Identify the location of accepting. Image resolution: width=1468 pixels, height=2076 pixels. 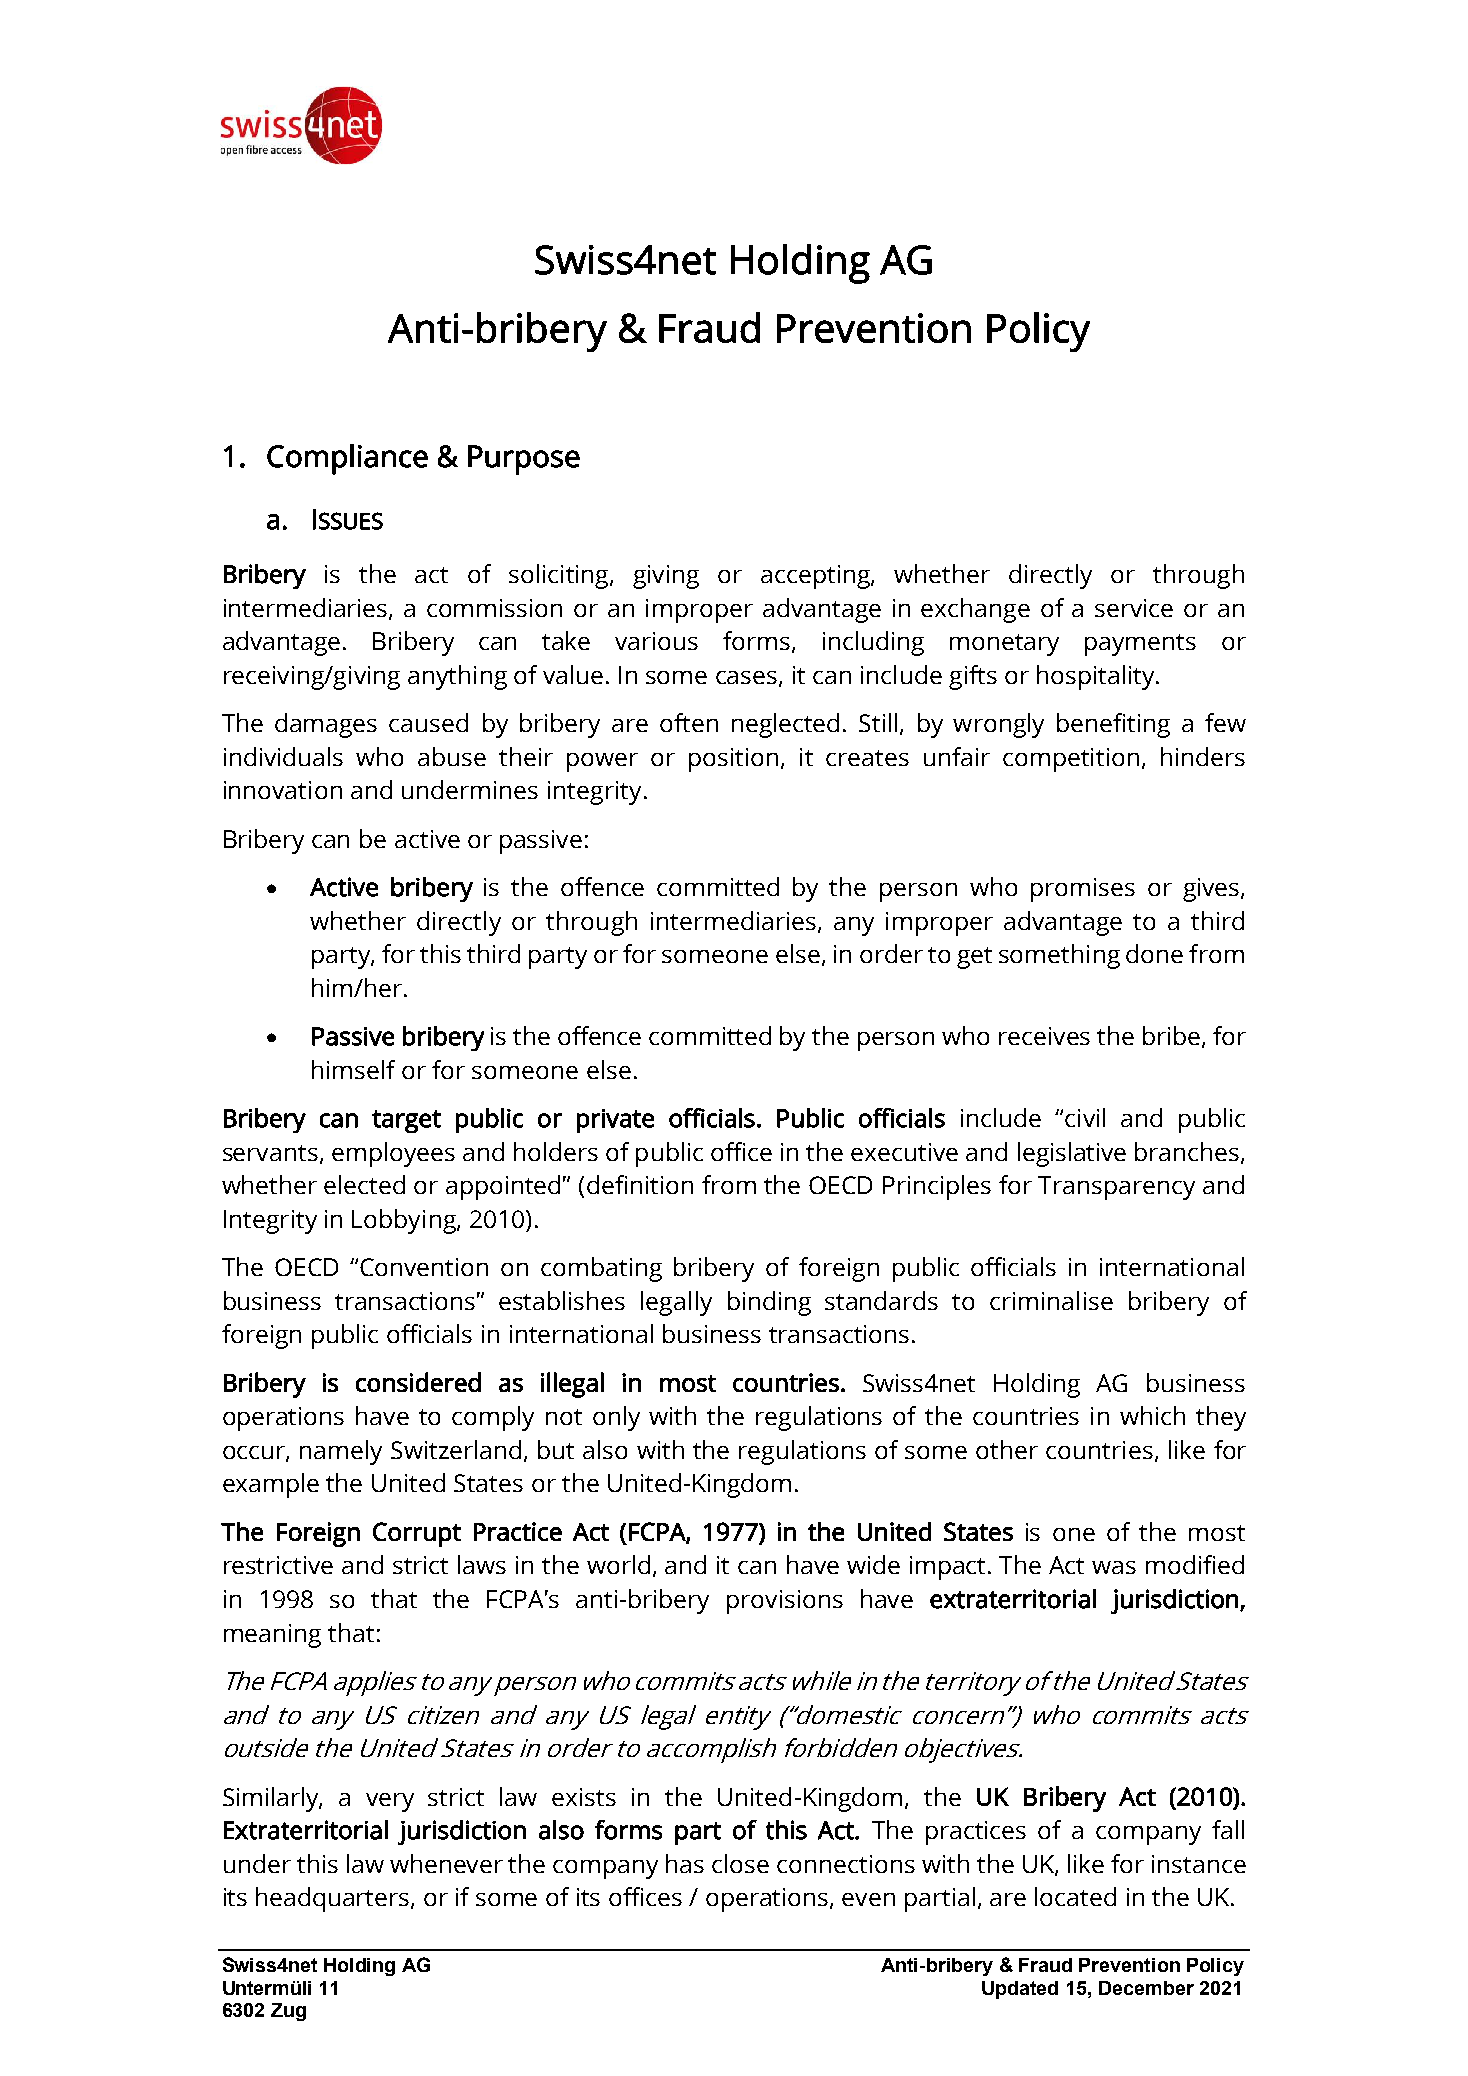
(816, 577).
